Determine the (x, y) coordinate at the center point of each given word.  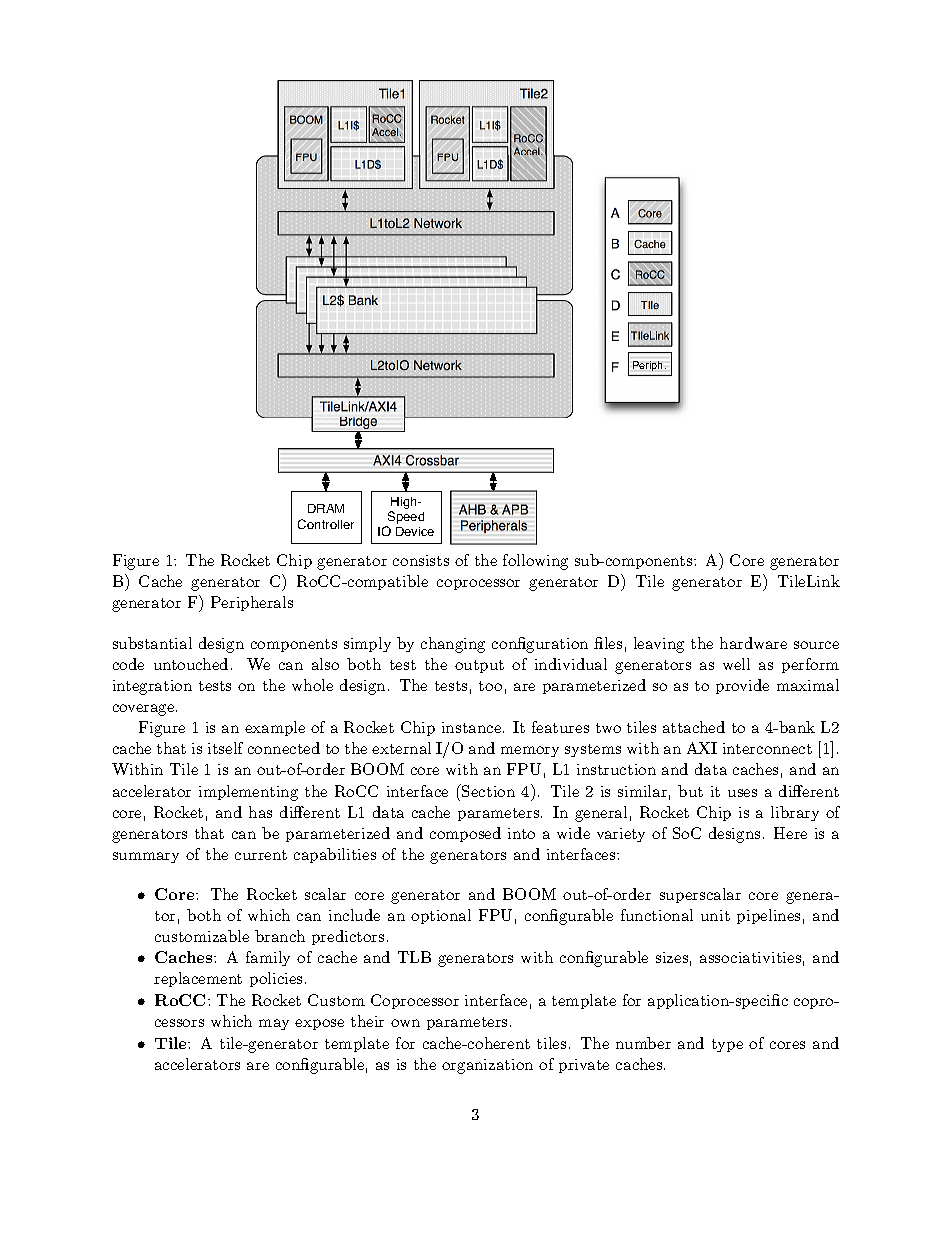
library (795, 813)
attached (694, 727)
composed (465, 834)
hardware (753, 643)
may (274, 1024)
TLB (414, 957)
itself (225, 748)
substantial (152, 643)
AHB (472, 509)
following (535, 562)
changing (453, 645)
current (261, 855)
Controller (326, 524)
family (268, 958)
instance (471, 727)
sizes (672, 957)
